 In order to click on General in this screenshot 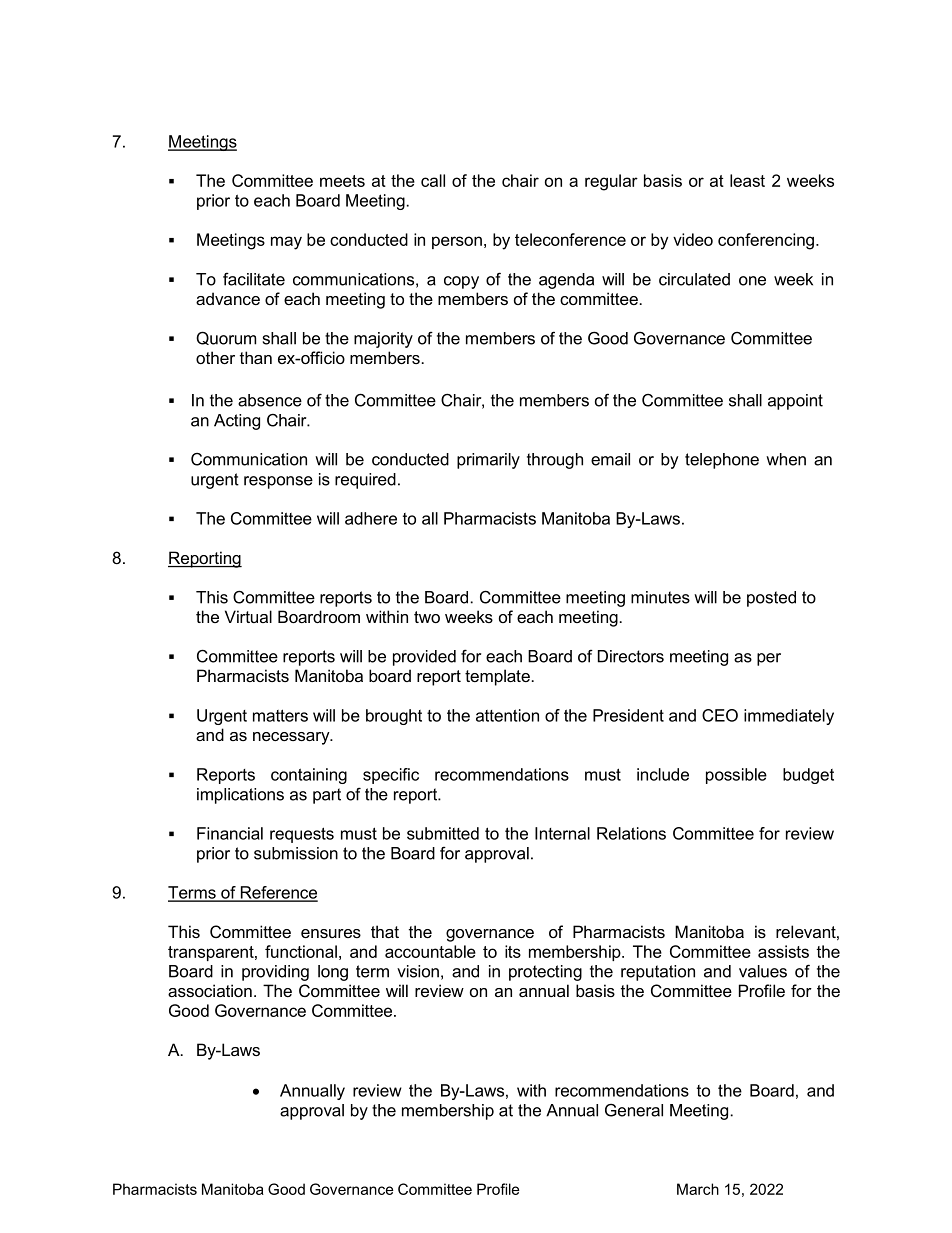, I will do `click(634, 1110)`.
